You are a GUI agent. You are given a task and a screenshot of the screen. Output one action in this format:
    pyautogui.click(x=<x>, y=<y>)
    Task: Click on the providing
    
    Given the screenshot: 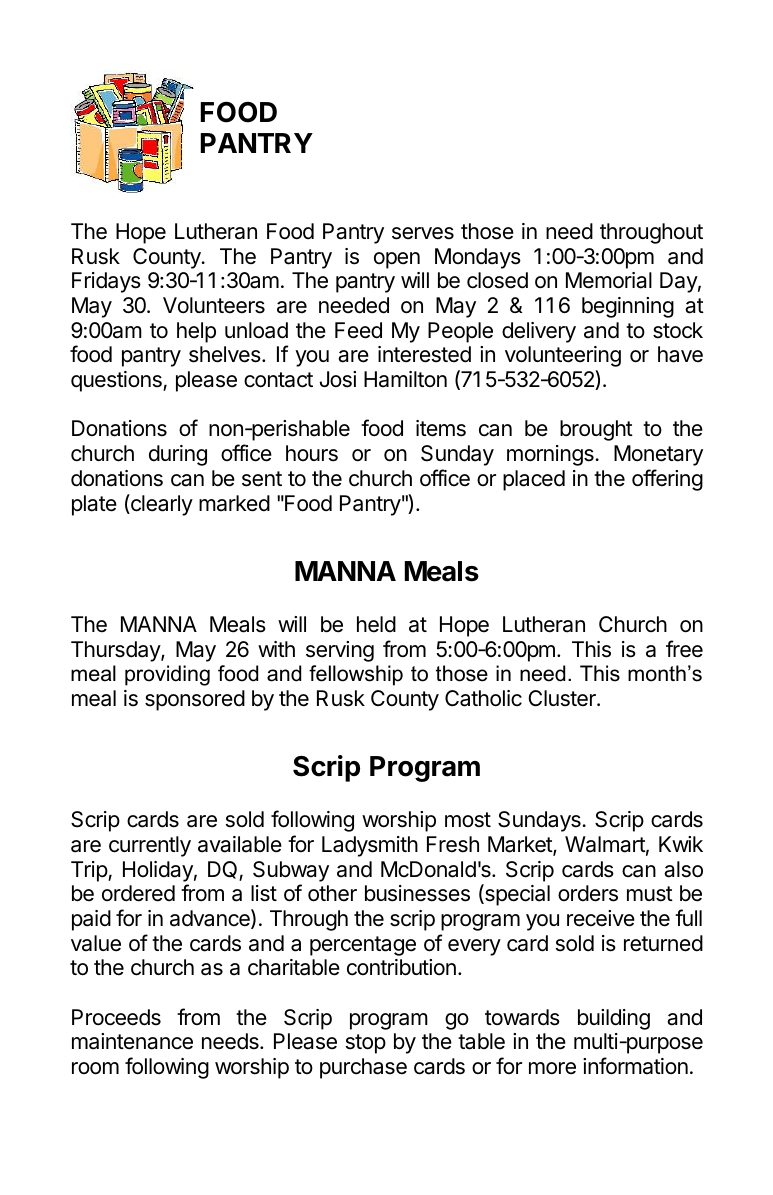 What is the action you would take?
    pyautogui.click(x=167, y=675)
